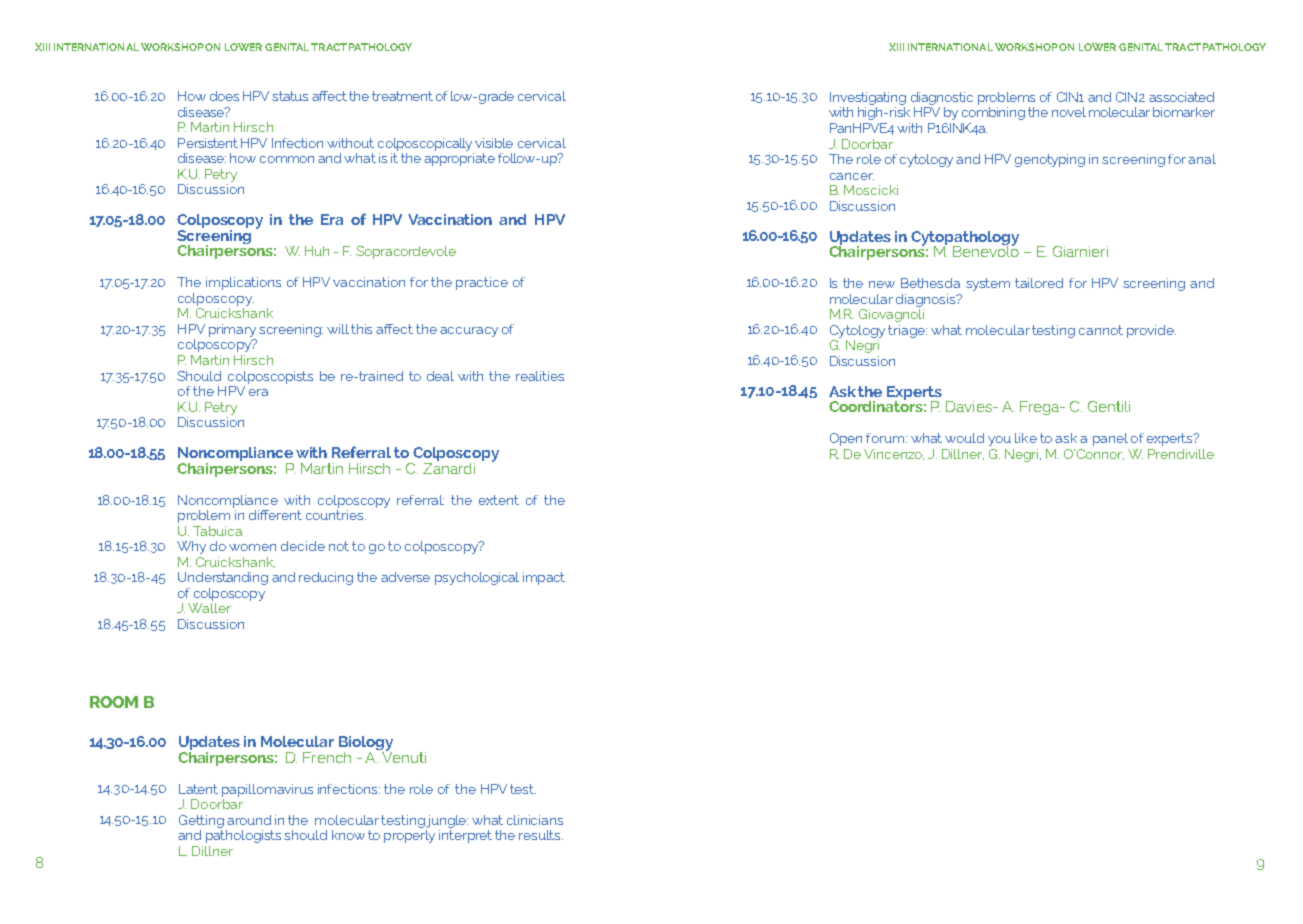 Image resolution: width=1303 pixels, height=924 pixels. I want to click on visible, so click(494, 143).
